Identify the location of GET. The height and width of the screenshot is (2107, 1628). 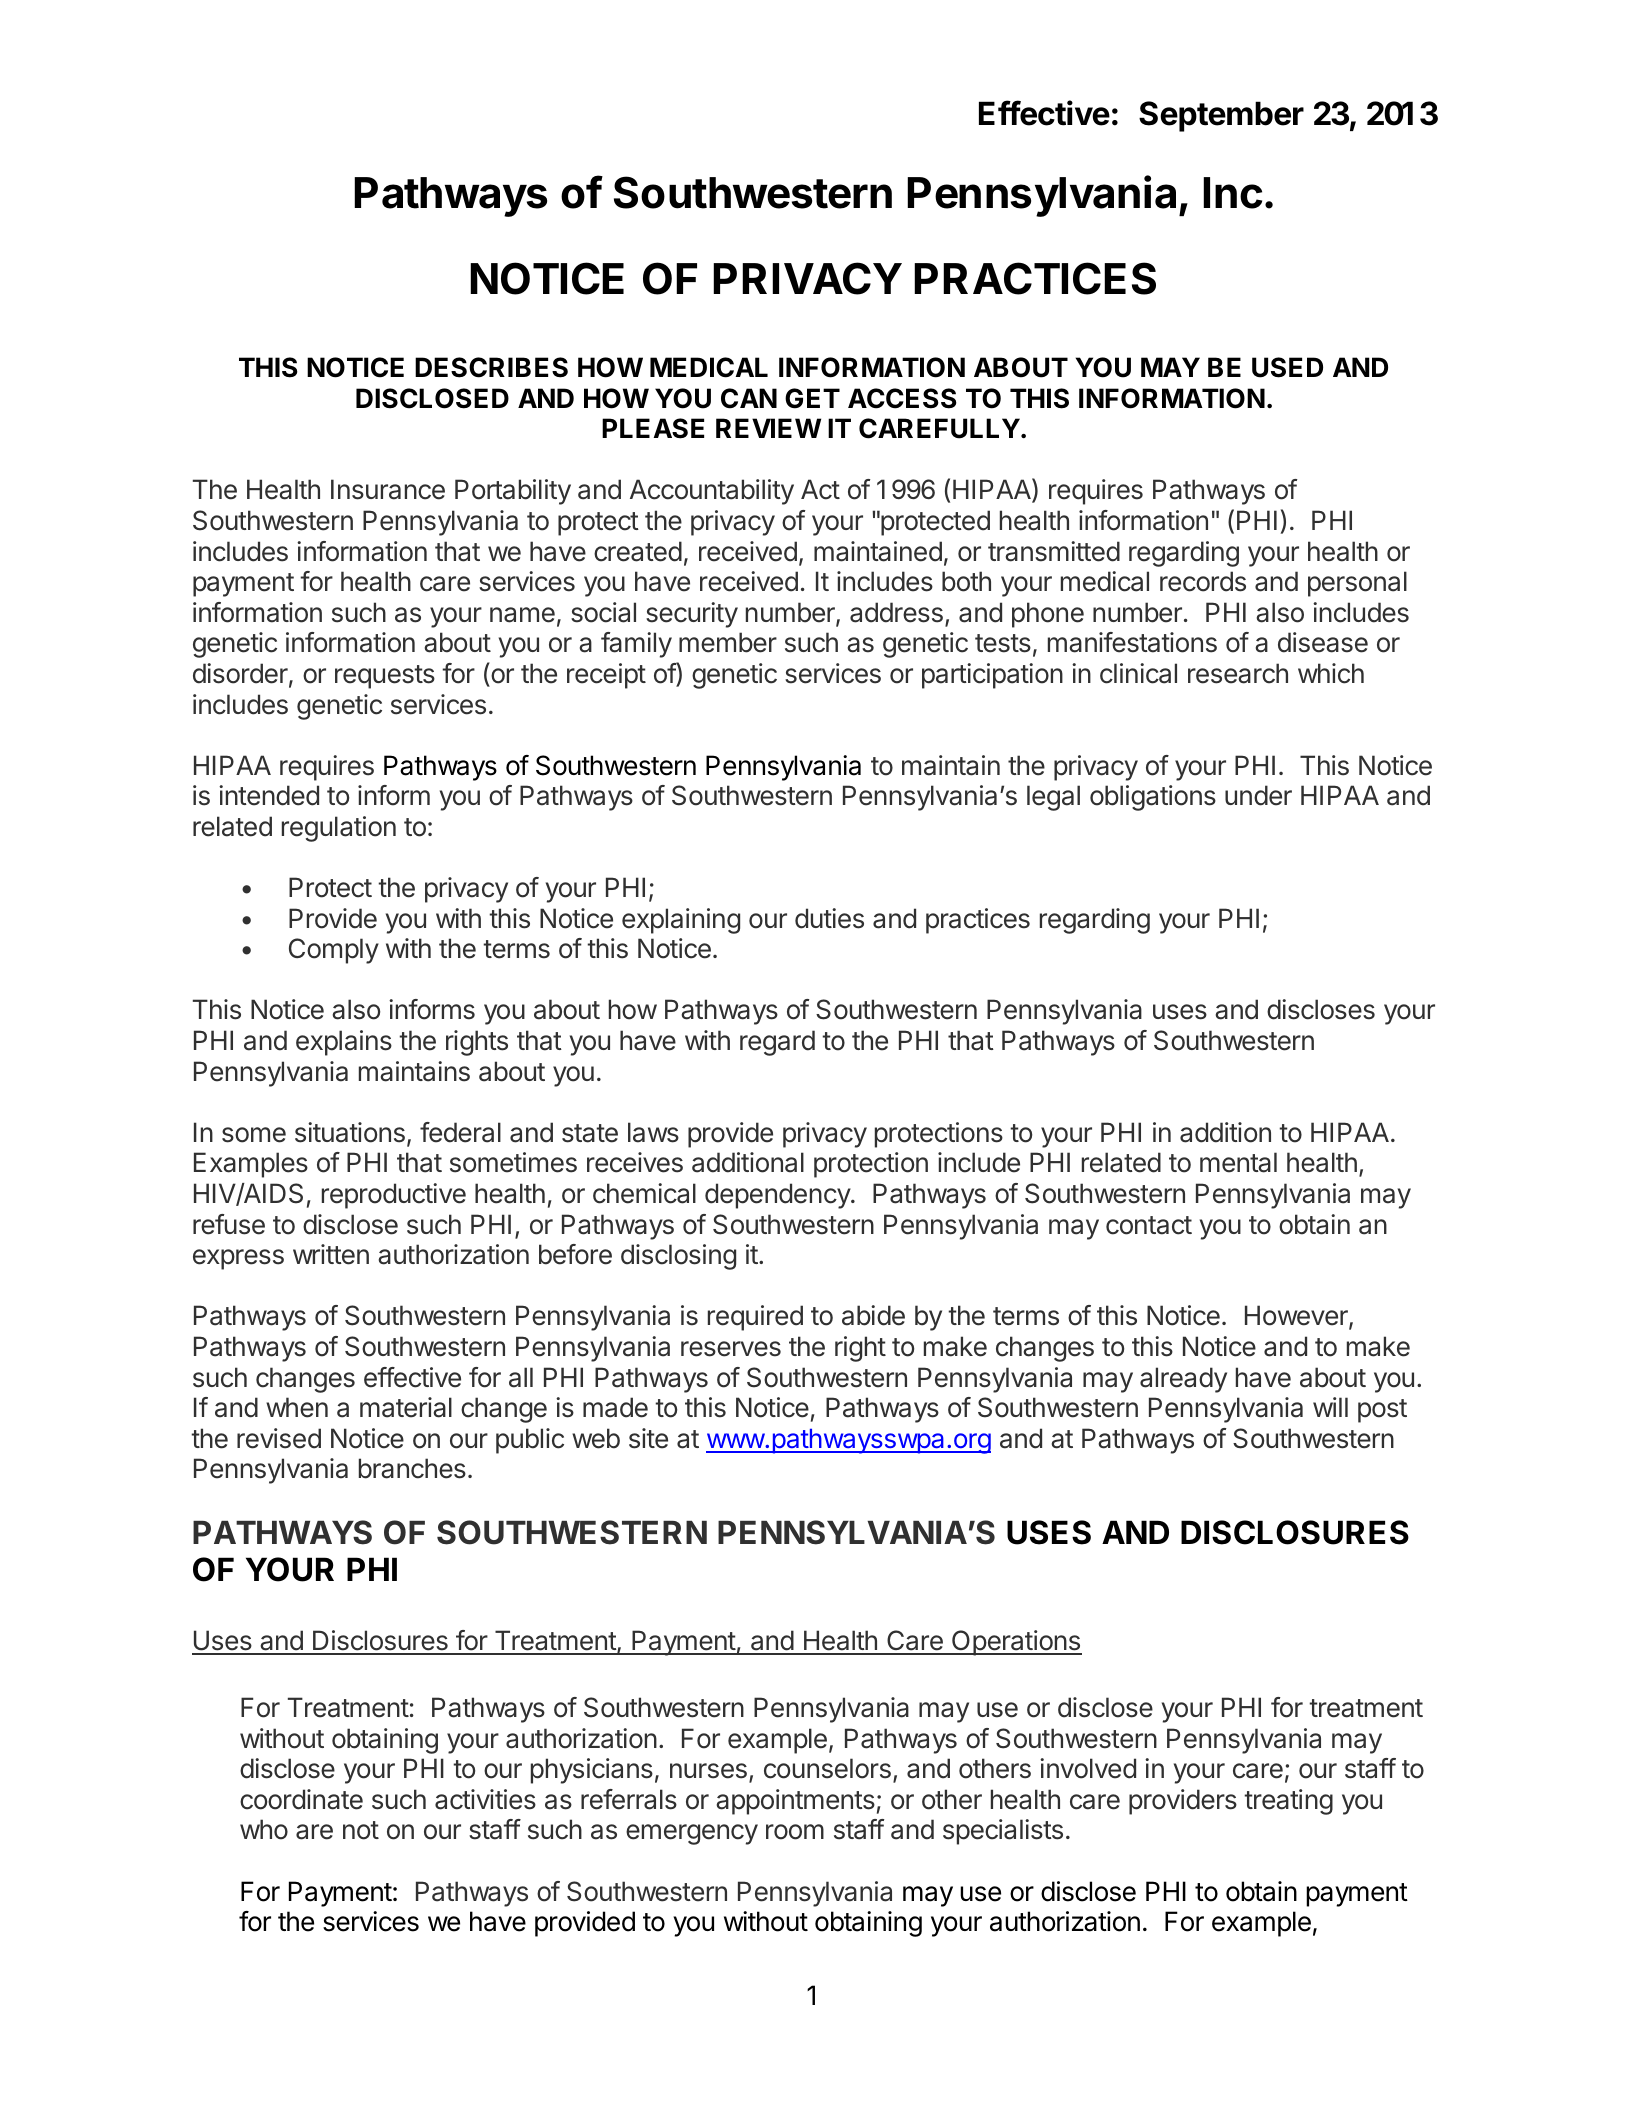
(812, 398).
